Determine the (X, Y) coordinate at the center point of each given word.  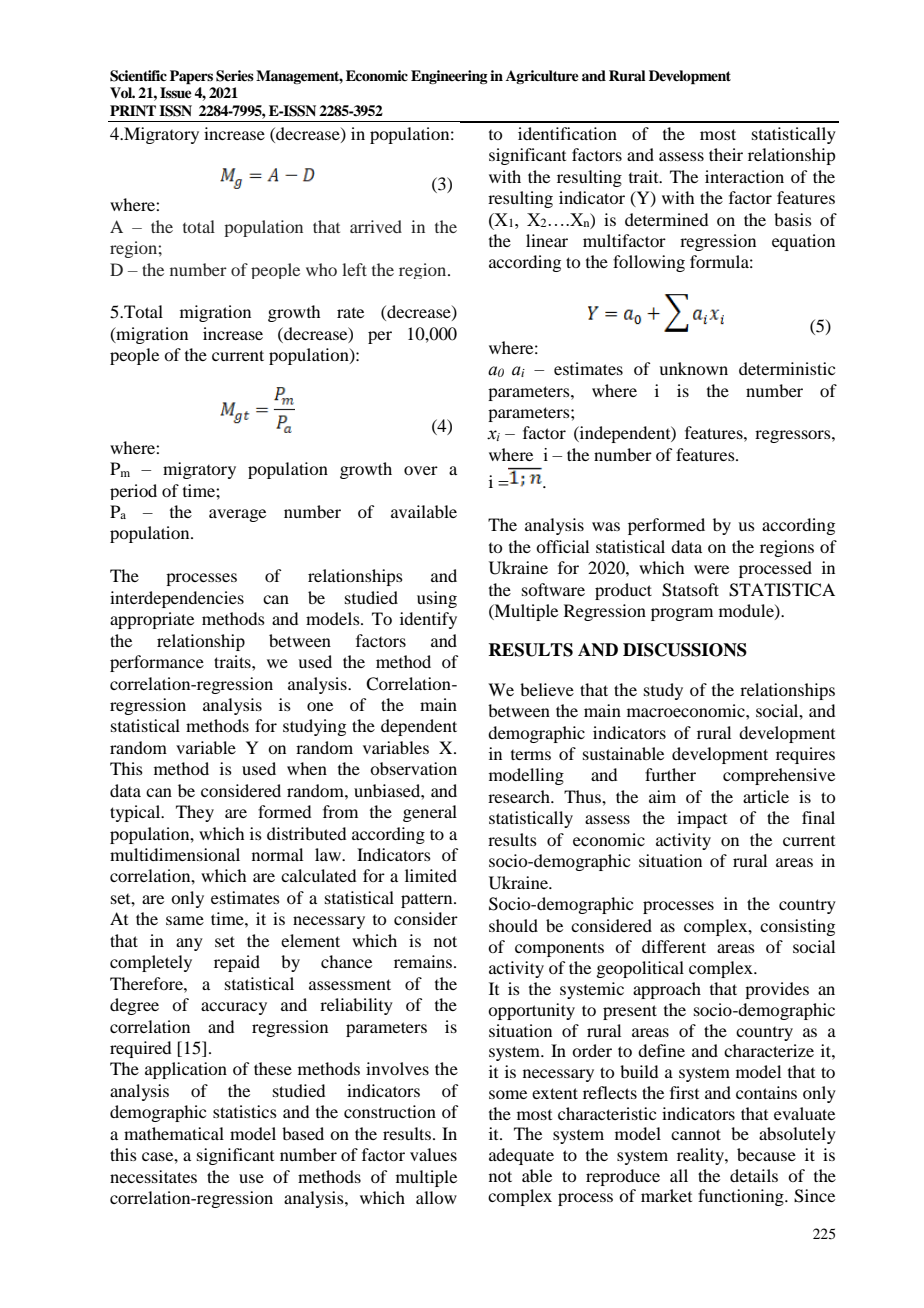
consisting (797, 927)
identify (428, 620)
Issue (176, 92)
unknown (693, 368)
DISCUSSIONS (685, 650)
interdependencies (177, 599)
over (421, 470)
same (185, 920)
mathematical (174, 1133)
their (726, 154)
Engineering (449, 77)
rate (350, 313)
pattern (428, 900)
